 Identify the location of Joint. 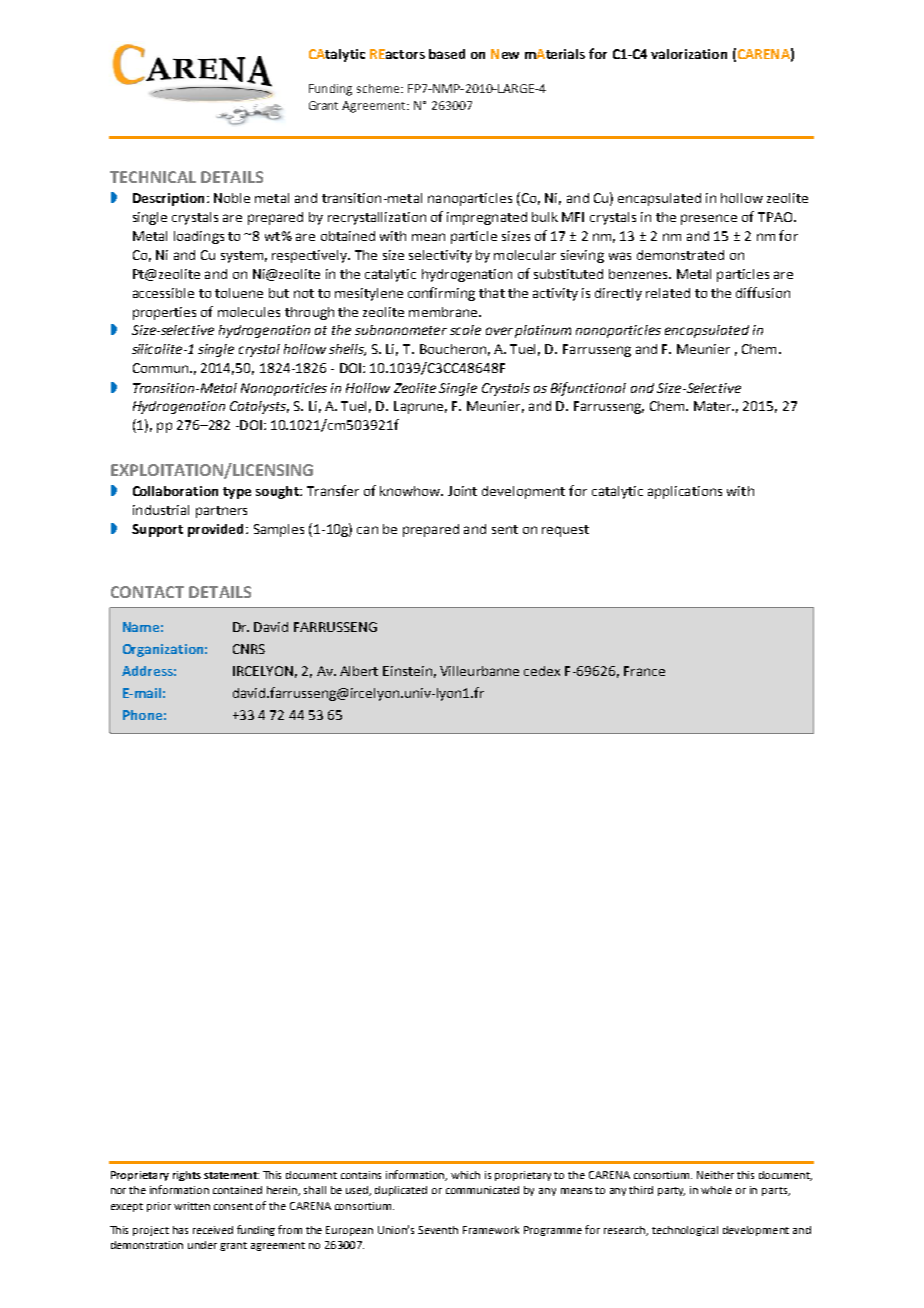
(462, 491).
